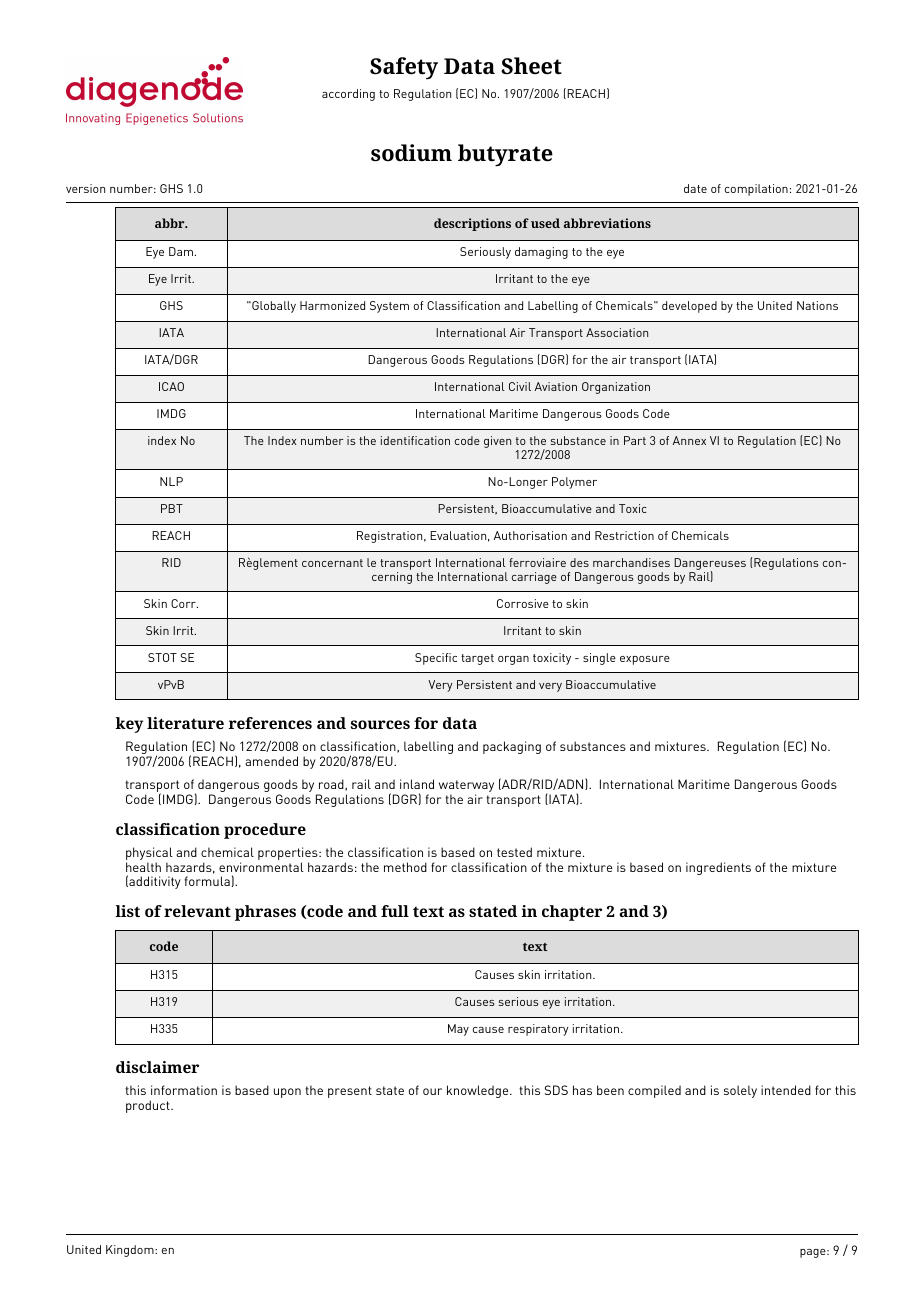 This screenshot has height=1308, width=924. I want to click on Annex, so click(689, 440).
